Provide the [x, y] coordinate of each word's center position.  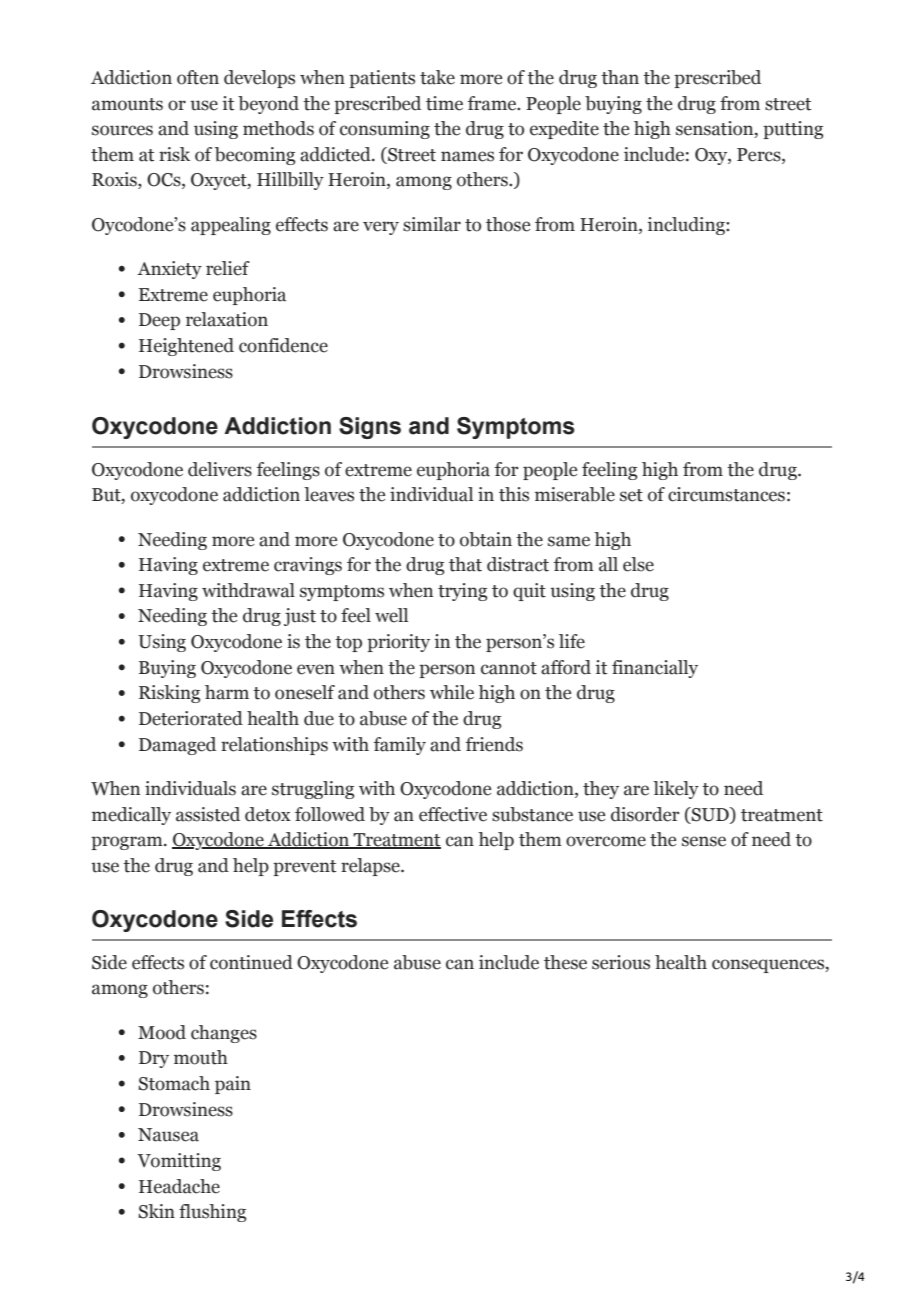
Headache [179, 1186]
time [444, 103]
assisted [208, 814]
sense [704, 841]
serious [621, 962]
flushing [212, 1213]
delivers [220, 469]
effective [453, 814]
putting [793, 130]
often [198, 77]
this [514, 494]
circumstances [726, 494]
